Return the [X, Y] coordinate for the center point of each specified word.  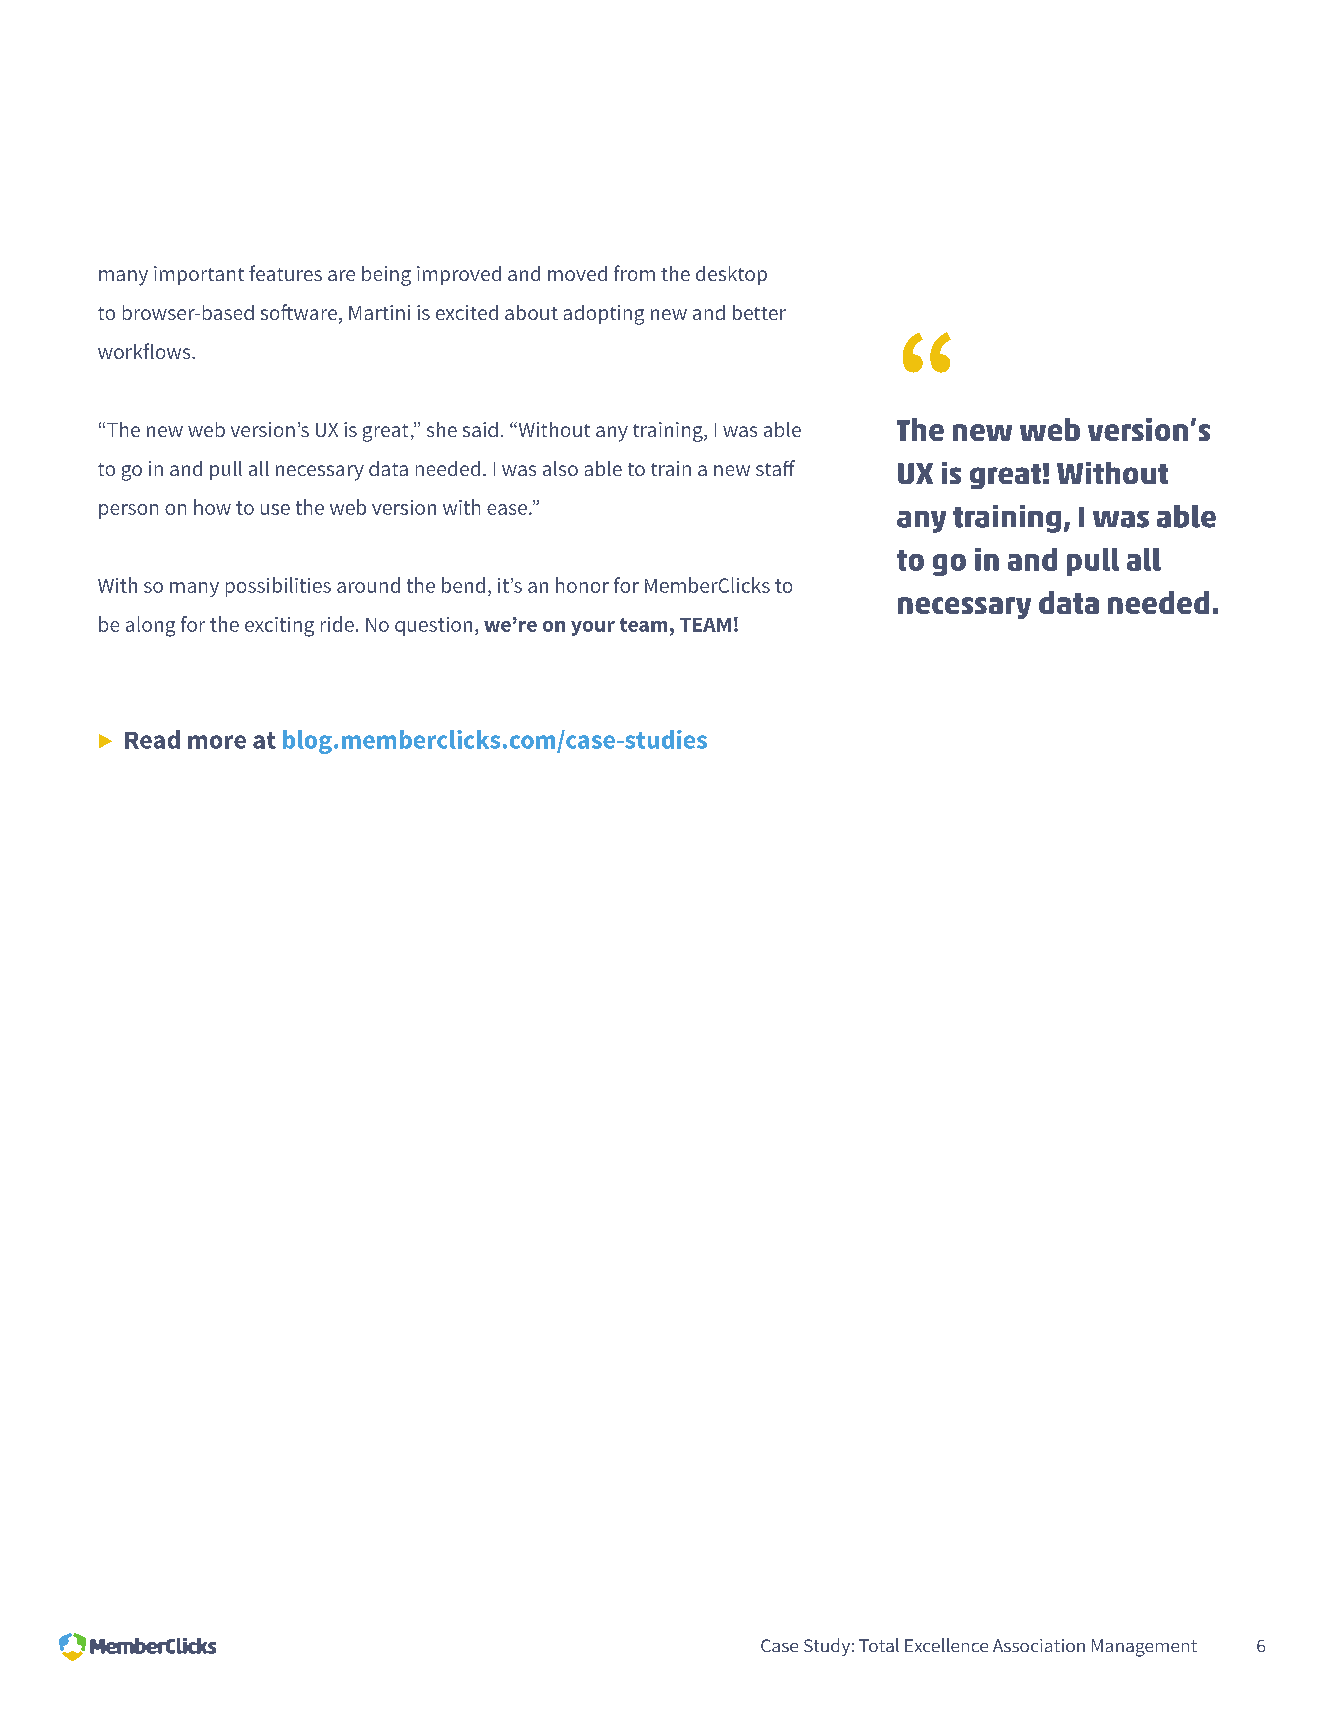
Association [1039, 1645]
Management [1144, 1648]
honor [582, 585]
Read [152, 739]
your [593, 628]
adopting [604, 315]
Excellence [946, 1645]
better [759, 312]
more [217, 742]
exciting [279, 627]
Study [827, 1647]
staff [775, 468]
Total [879, 1645]
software [299, 312]
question [433, 626]
